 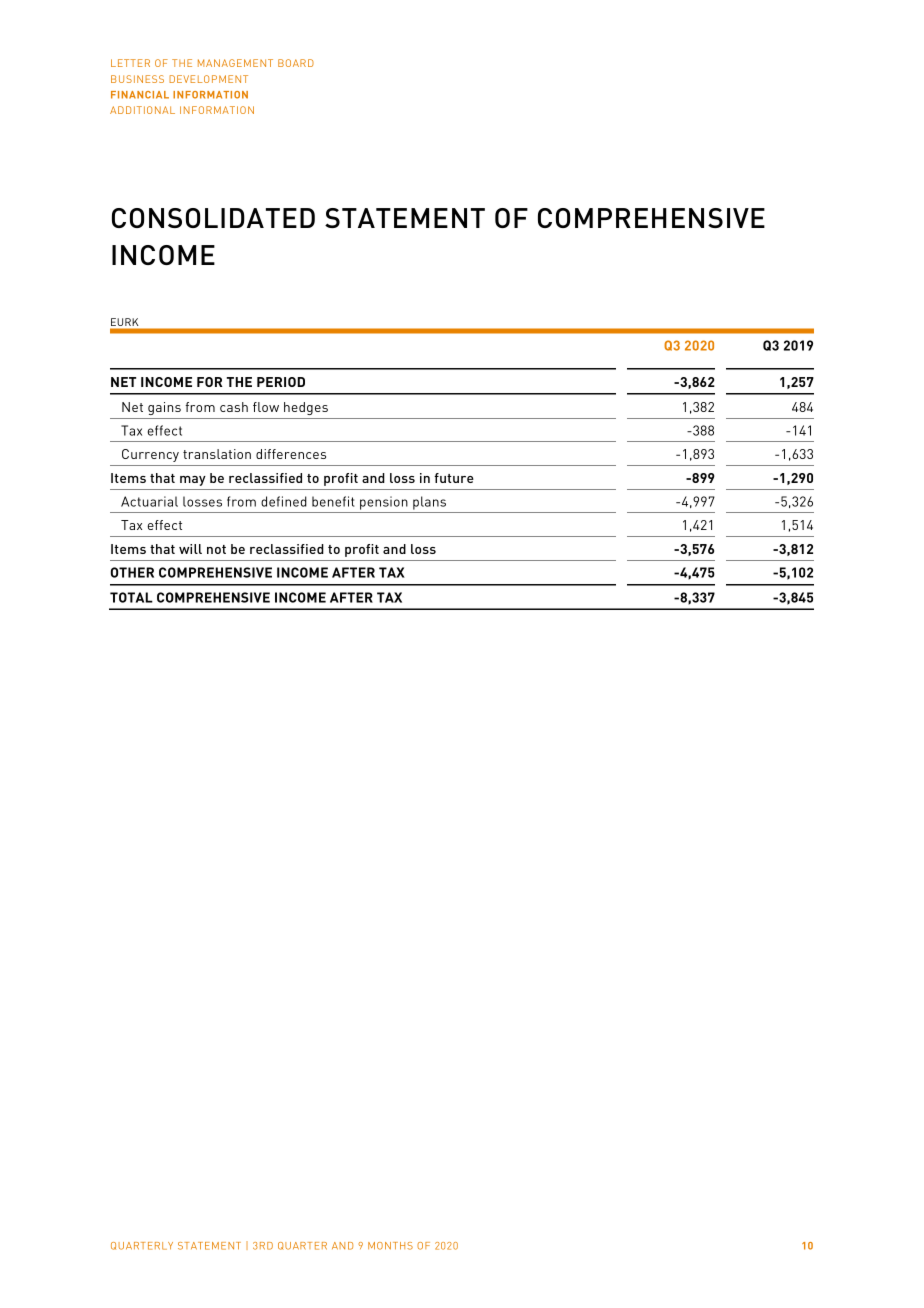 What do you see at coordinates (235, 63) in the page?
I see `MANAGEMENT` at bounding box center [235, 63].
